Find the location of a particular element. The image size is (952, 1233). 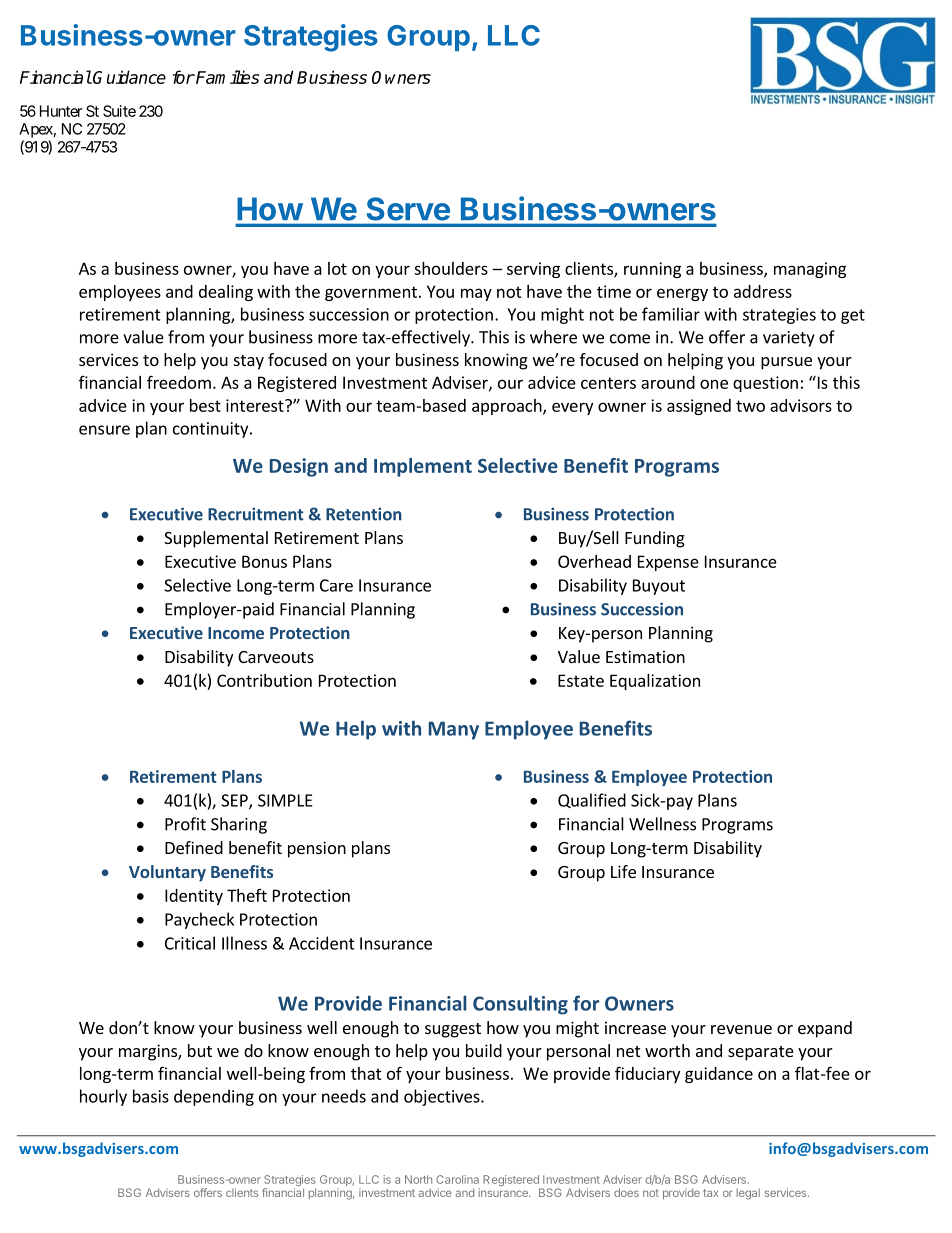

two is located at coordinates (750, 406).
